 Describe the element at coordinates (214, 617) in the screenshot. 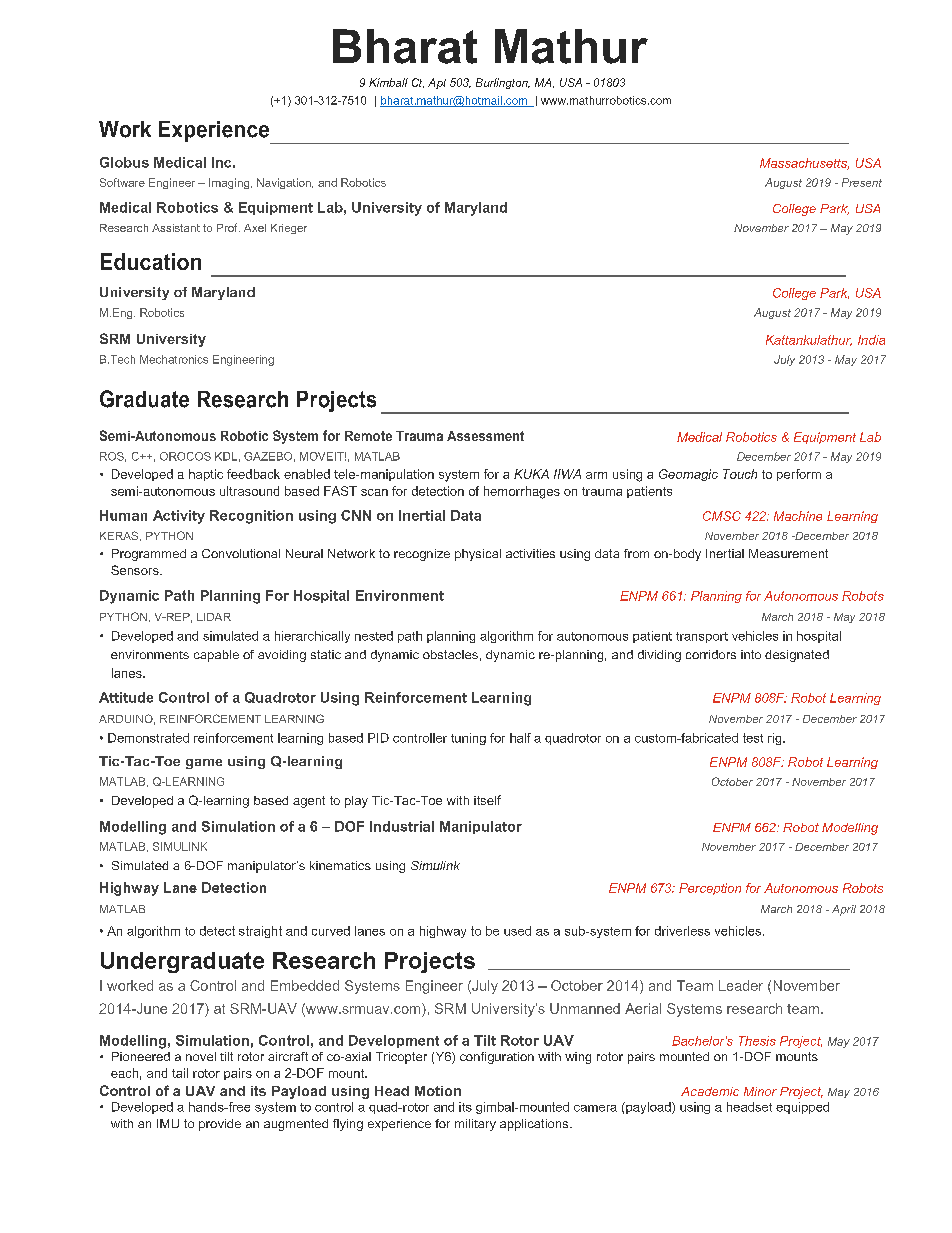

I see `LIDAR` at that location.
